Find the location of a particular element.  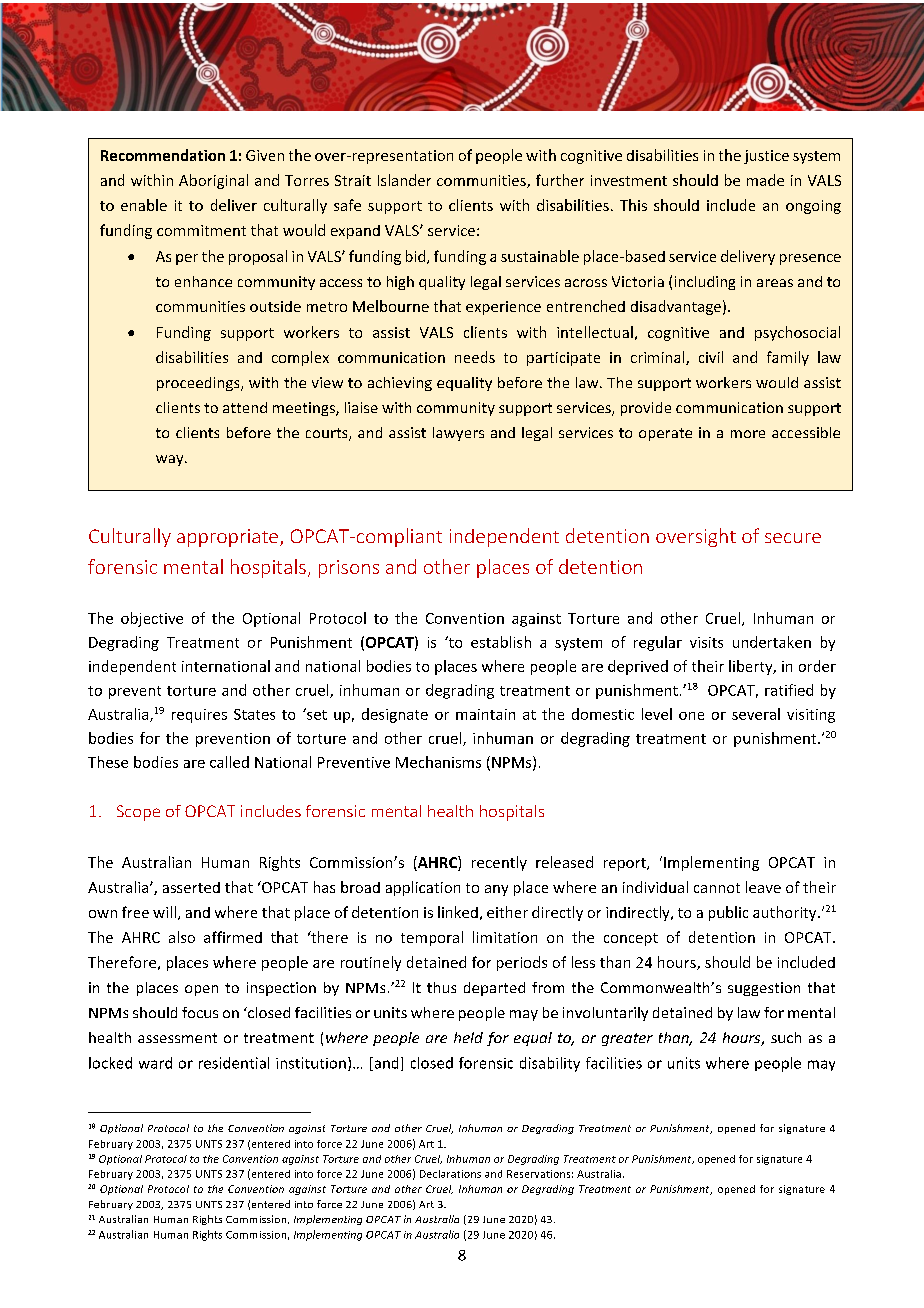

establish is located at coordinates (501, 642).
